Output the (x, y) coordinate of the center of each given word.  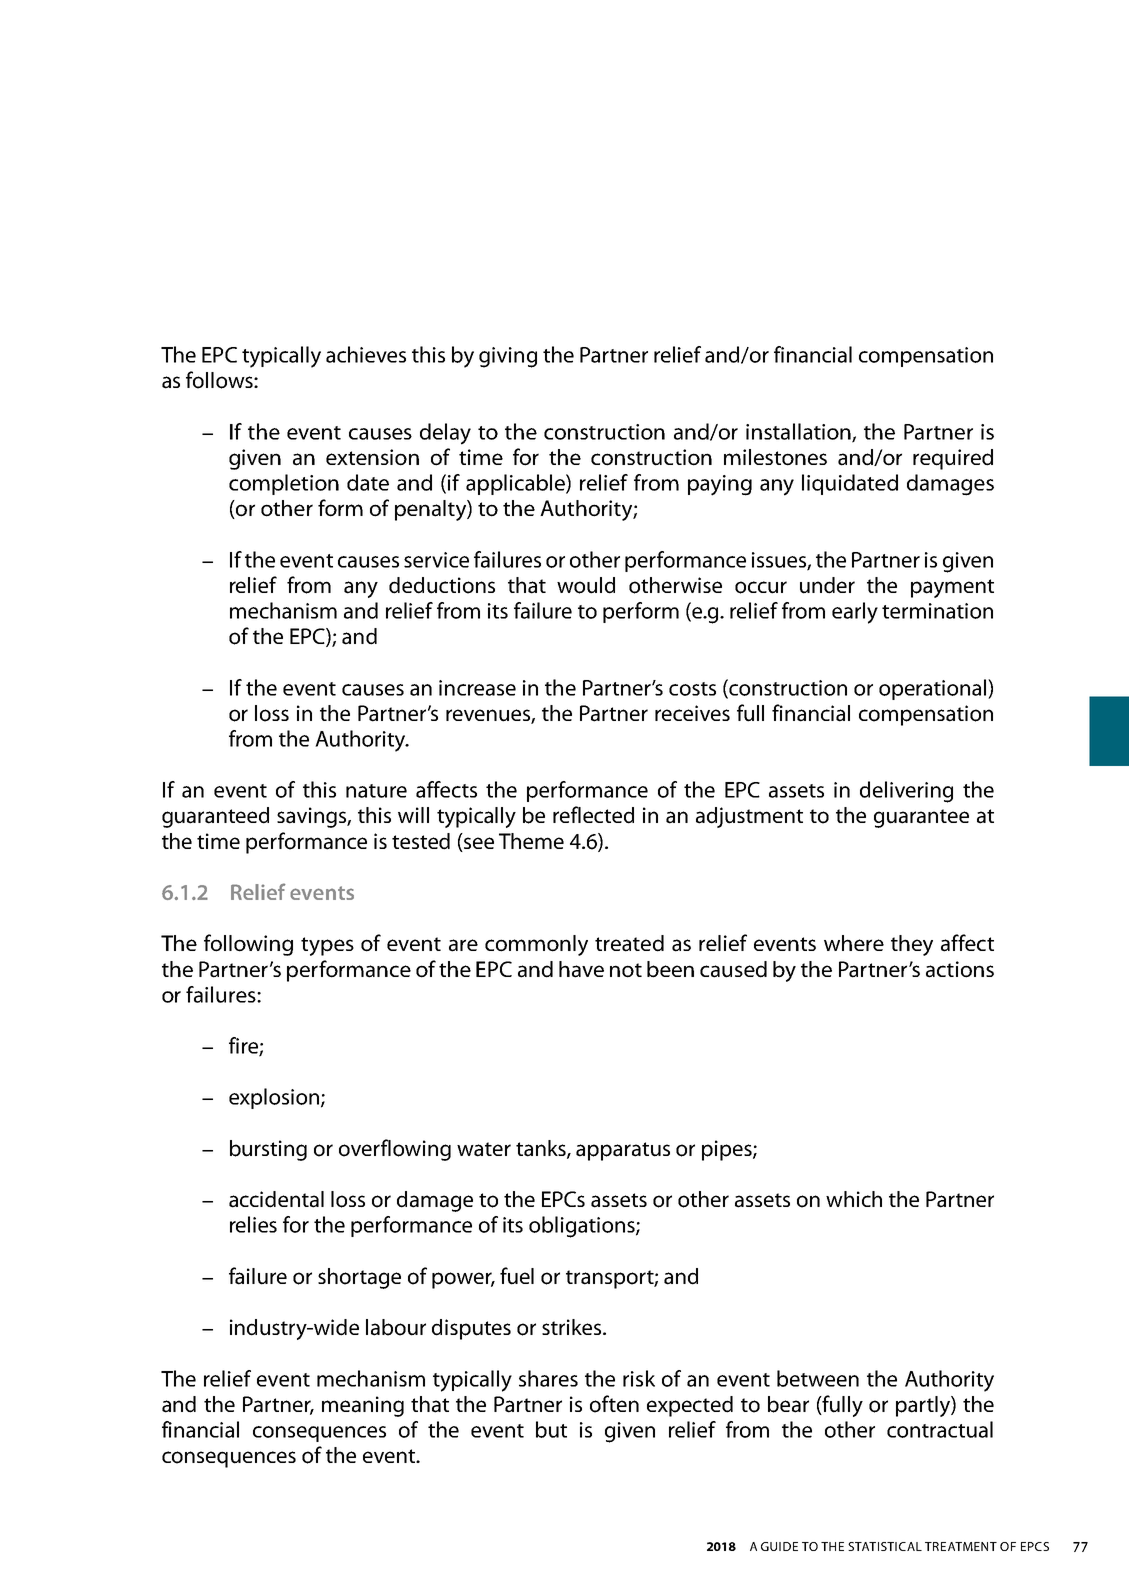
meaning (363, 1406)
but (551, 1429)
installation (799, 432)
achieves (366, 354)
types (327, 946)
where (854, 943)
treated (629, 943)
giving (508, 357)
